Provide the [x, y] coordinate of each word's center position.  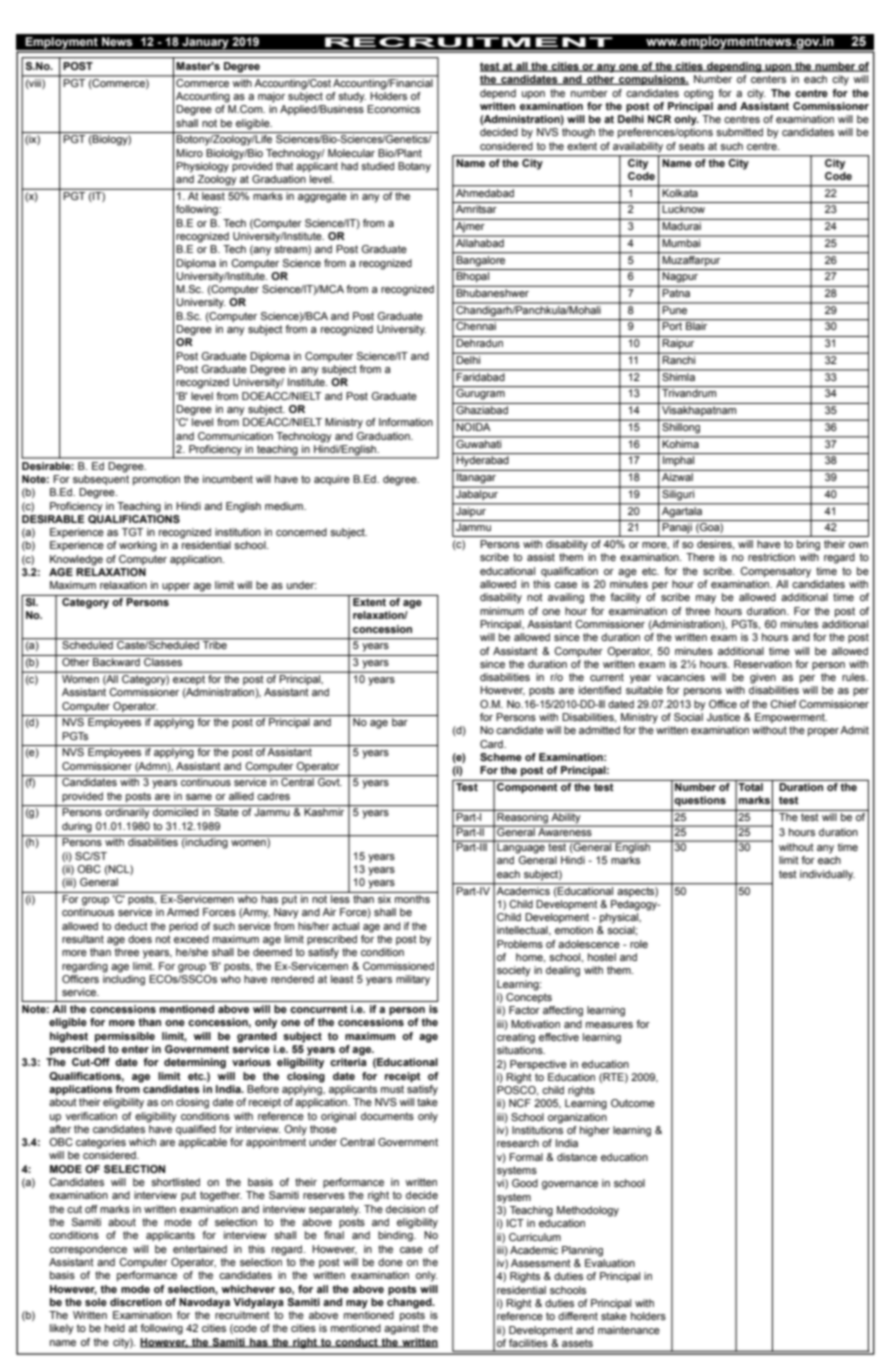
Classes [163, 662]
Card [492, 744]
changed [410, 1303]
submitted [739, 132]
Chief [783, 704]
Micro [189, 153]
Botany [414, 167]
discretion [136, 1302]
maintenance [629, 1330]
